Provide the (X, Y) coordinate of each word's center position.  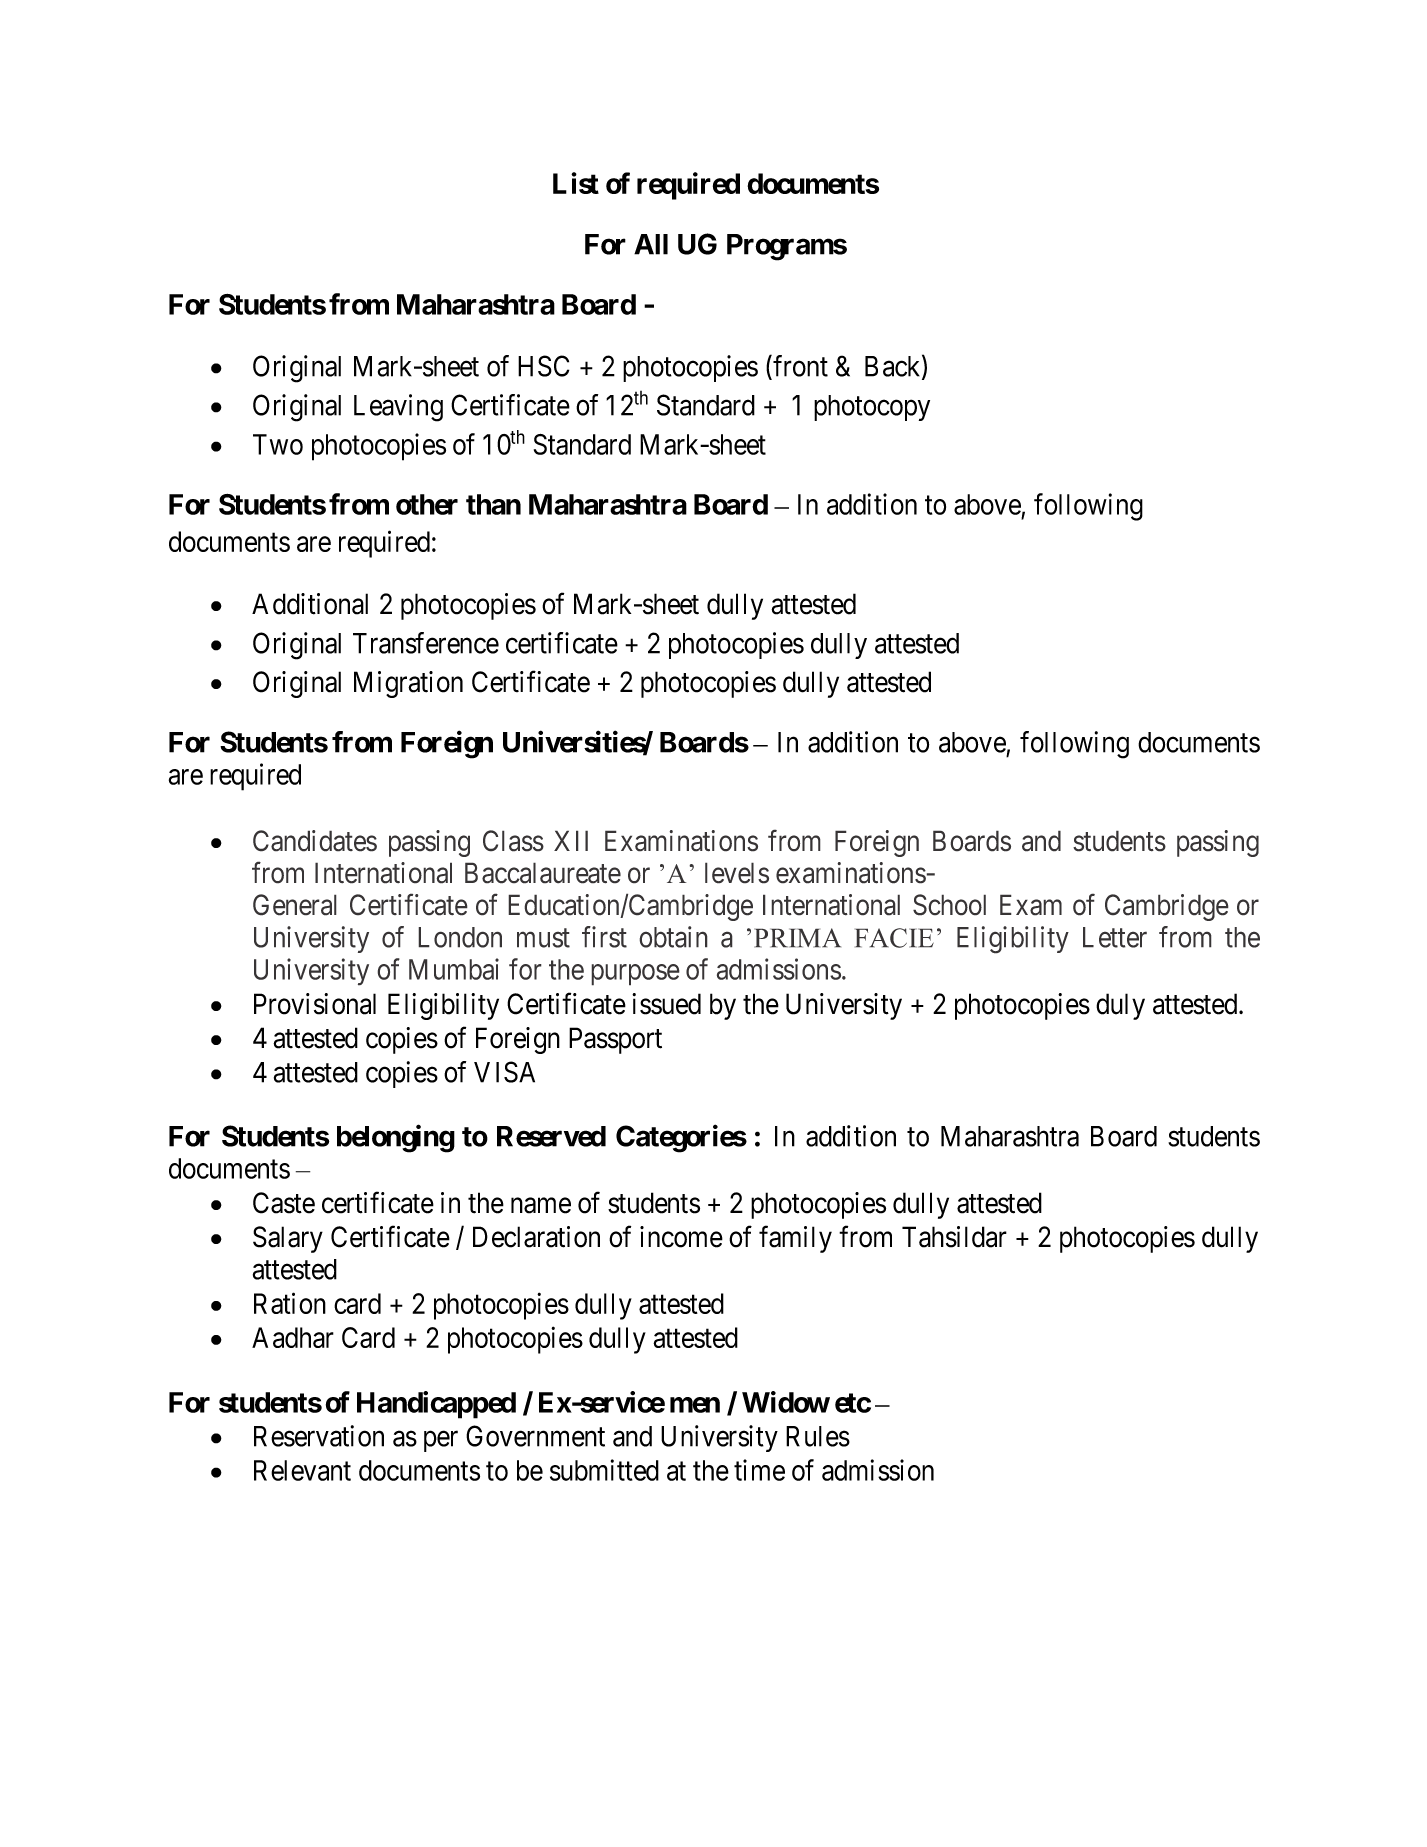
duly (1120, 1006)
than (493, 504)
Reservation (319, 1436)
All (651, 244)
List (576, 183)
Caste (284, 1203)
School (949, 905)
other (427, 504)
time (759, 1470)
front (799, 367)
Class (513, 841)
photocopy (872, 408)
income (681, 1237)
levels (737, 873)
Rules (818, 1436)
